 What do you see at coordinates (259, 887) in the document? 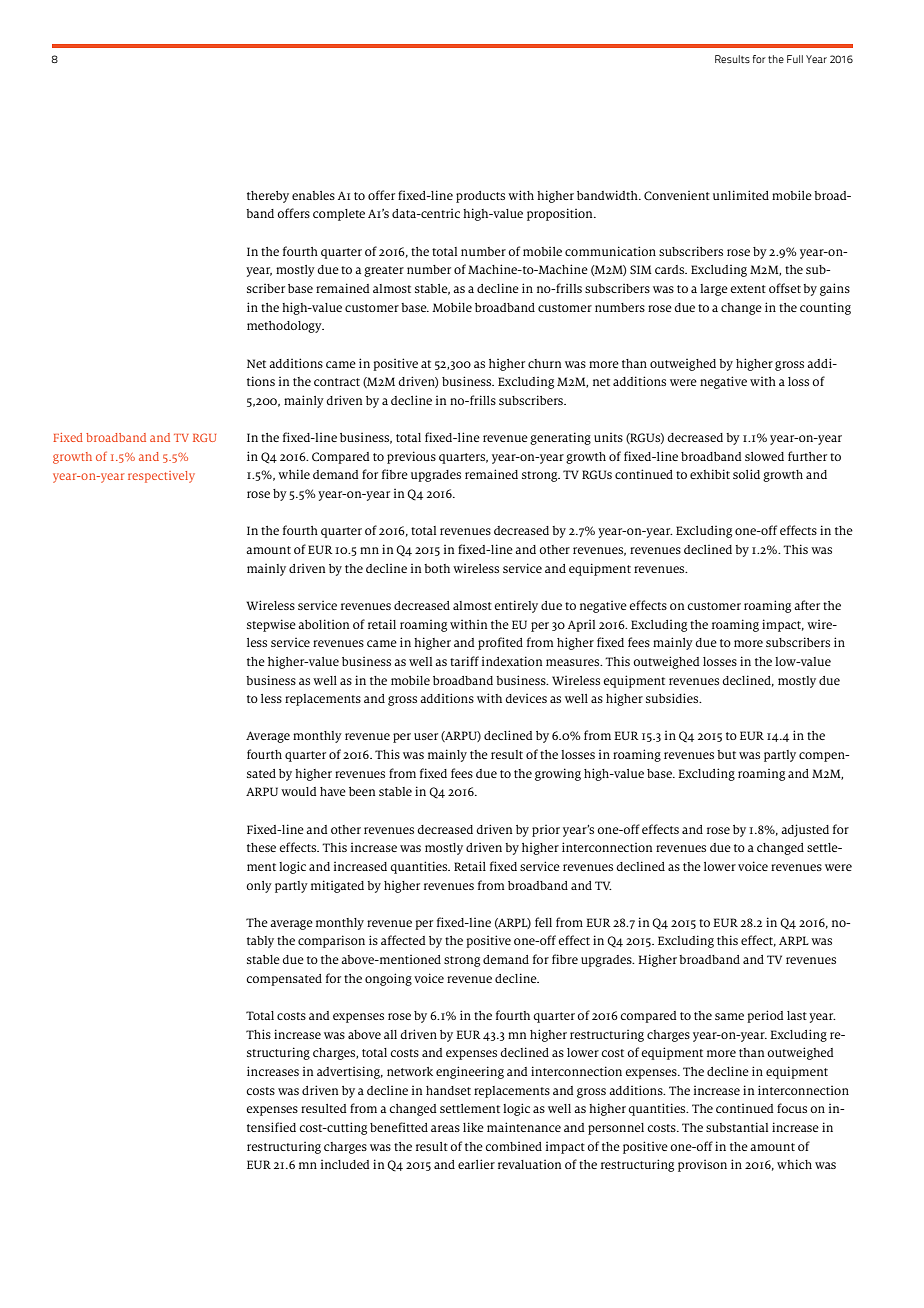
I see `only` at bounding box center [259, 887].
